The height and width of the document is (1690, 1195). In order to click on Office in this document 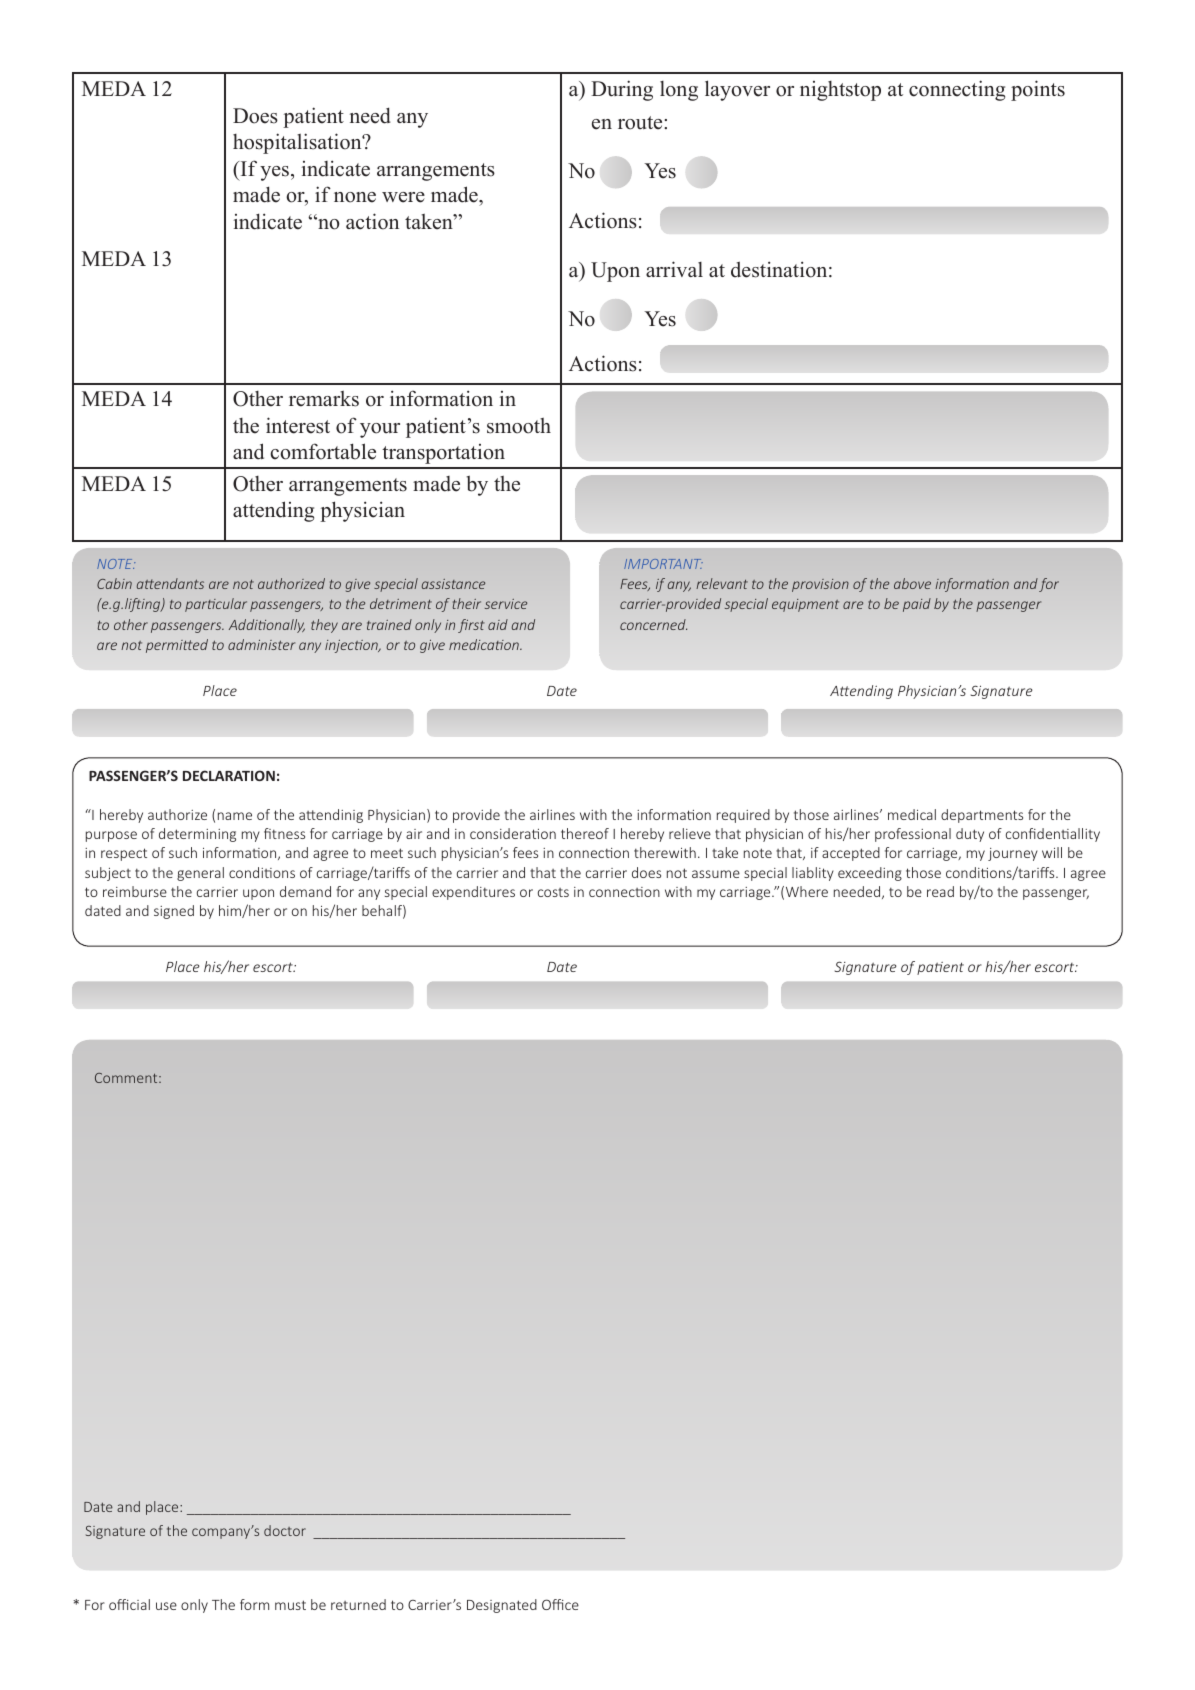, I will do `click(560, 1604)`.
